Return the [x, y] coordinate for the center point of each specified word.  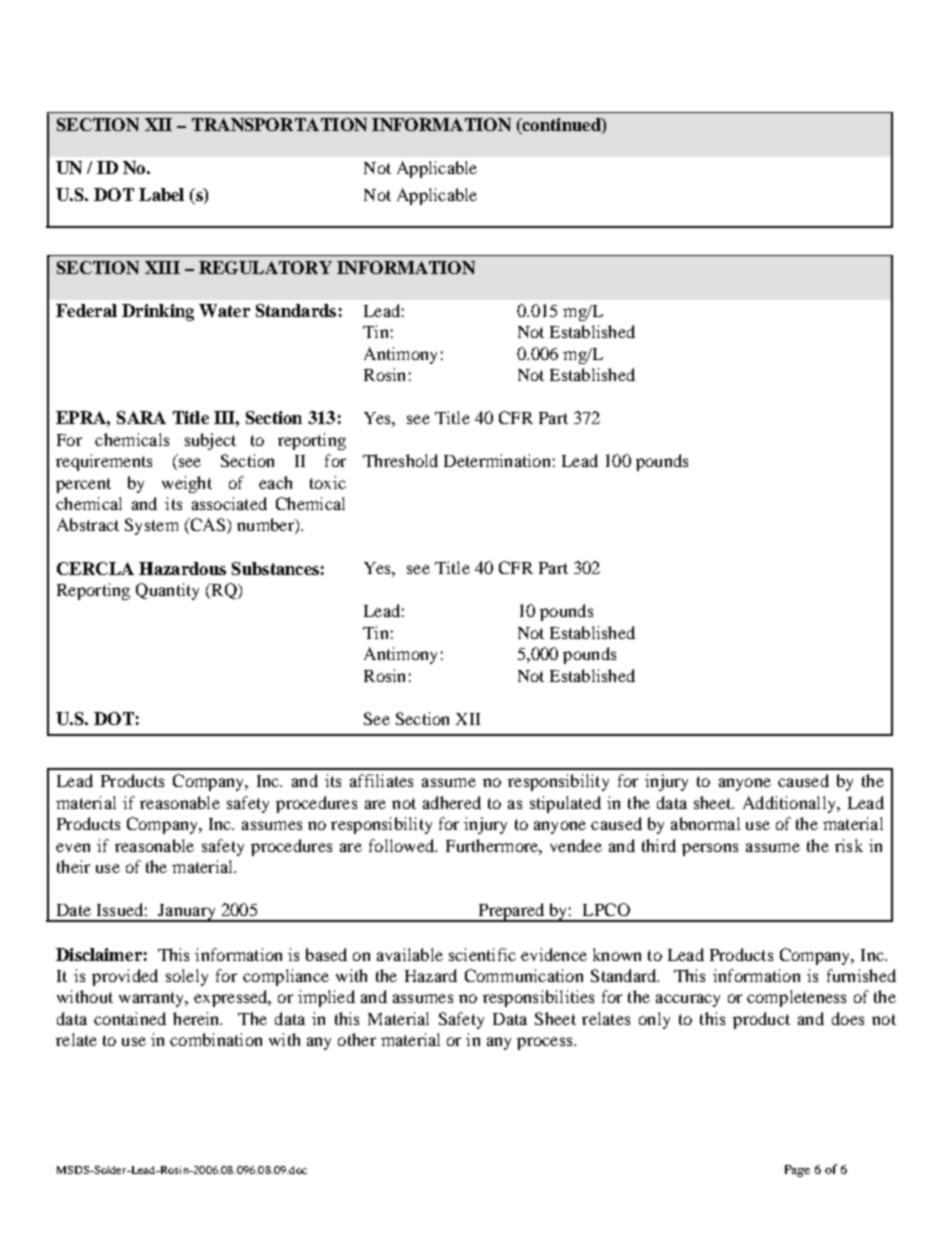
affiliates [381, 780]
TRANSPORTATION [279, 124]
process [546, 1043]
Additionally [790, 804]
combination [216, 1039]
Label [161, 194]
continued [561, 126]
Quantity [167, 591]
